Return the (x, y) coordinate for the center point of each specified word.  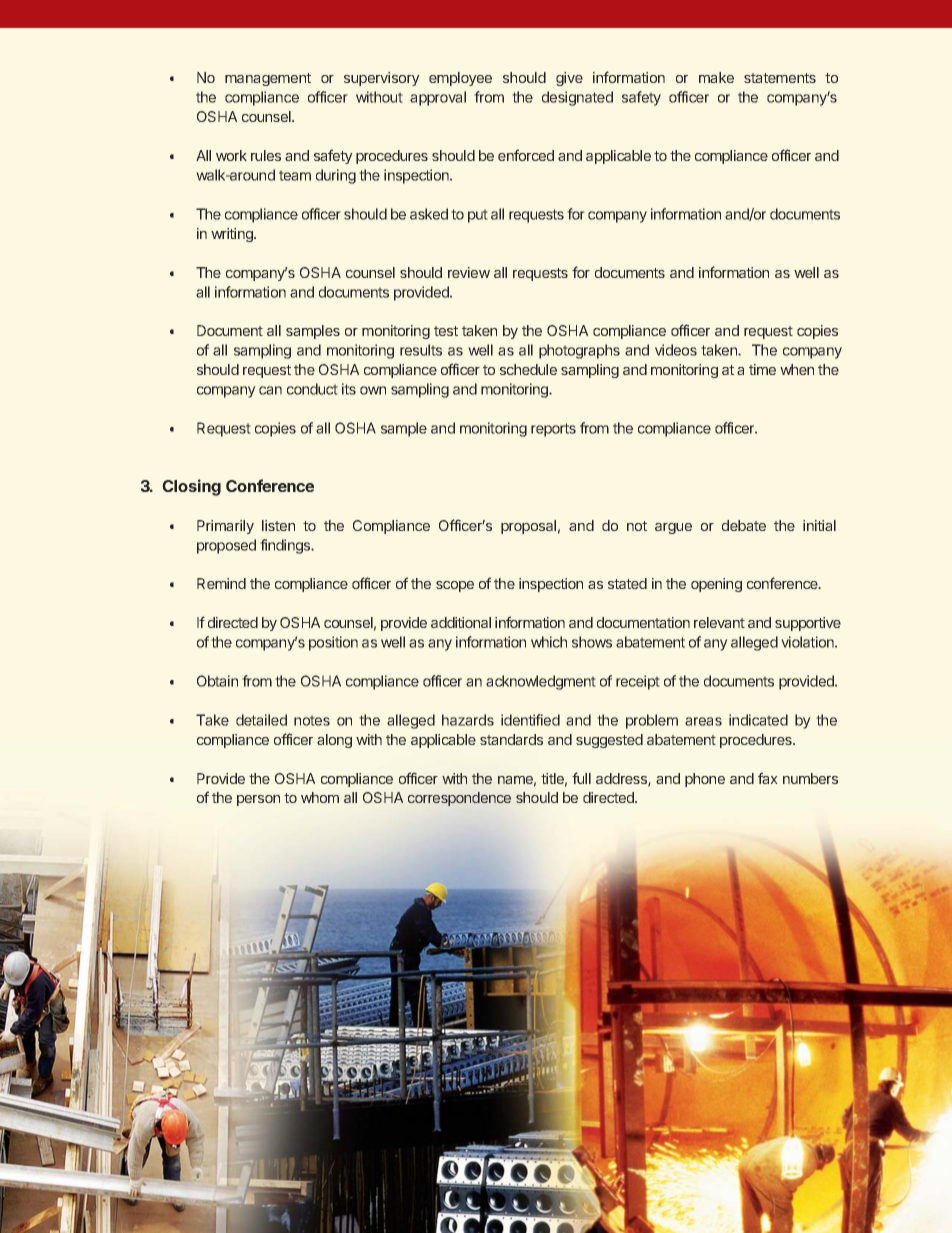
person (258, 800)
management (268, 79)
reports (553, 430)
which (549, 642)
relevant (719, 622)
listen (278, 525)
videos (676, 350)
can (270, 390)
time (762, 369)
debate (744, 525)
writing (233, 235)
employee (460, 79)
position (333, 643)
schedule (528, 369)
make (716, 77)
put (478, 216)
